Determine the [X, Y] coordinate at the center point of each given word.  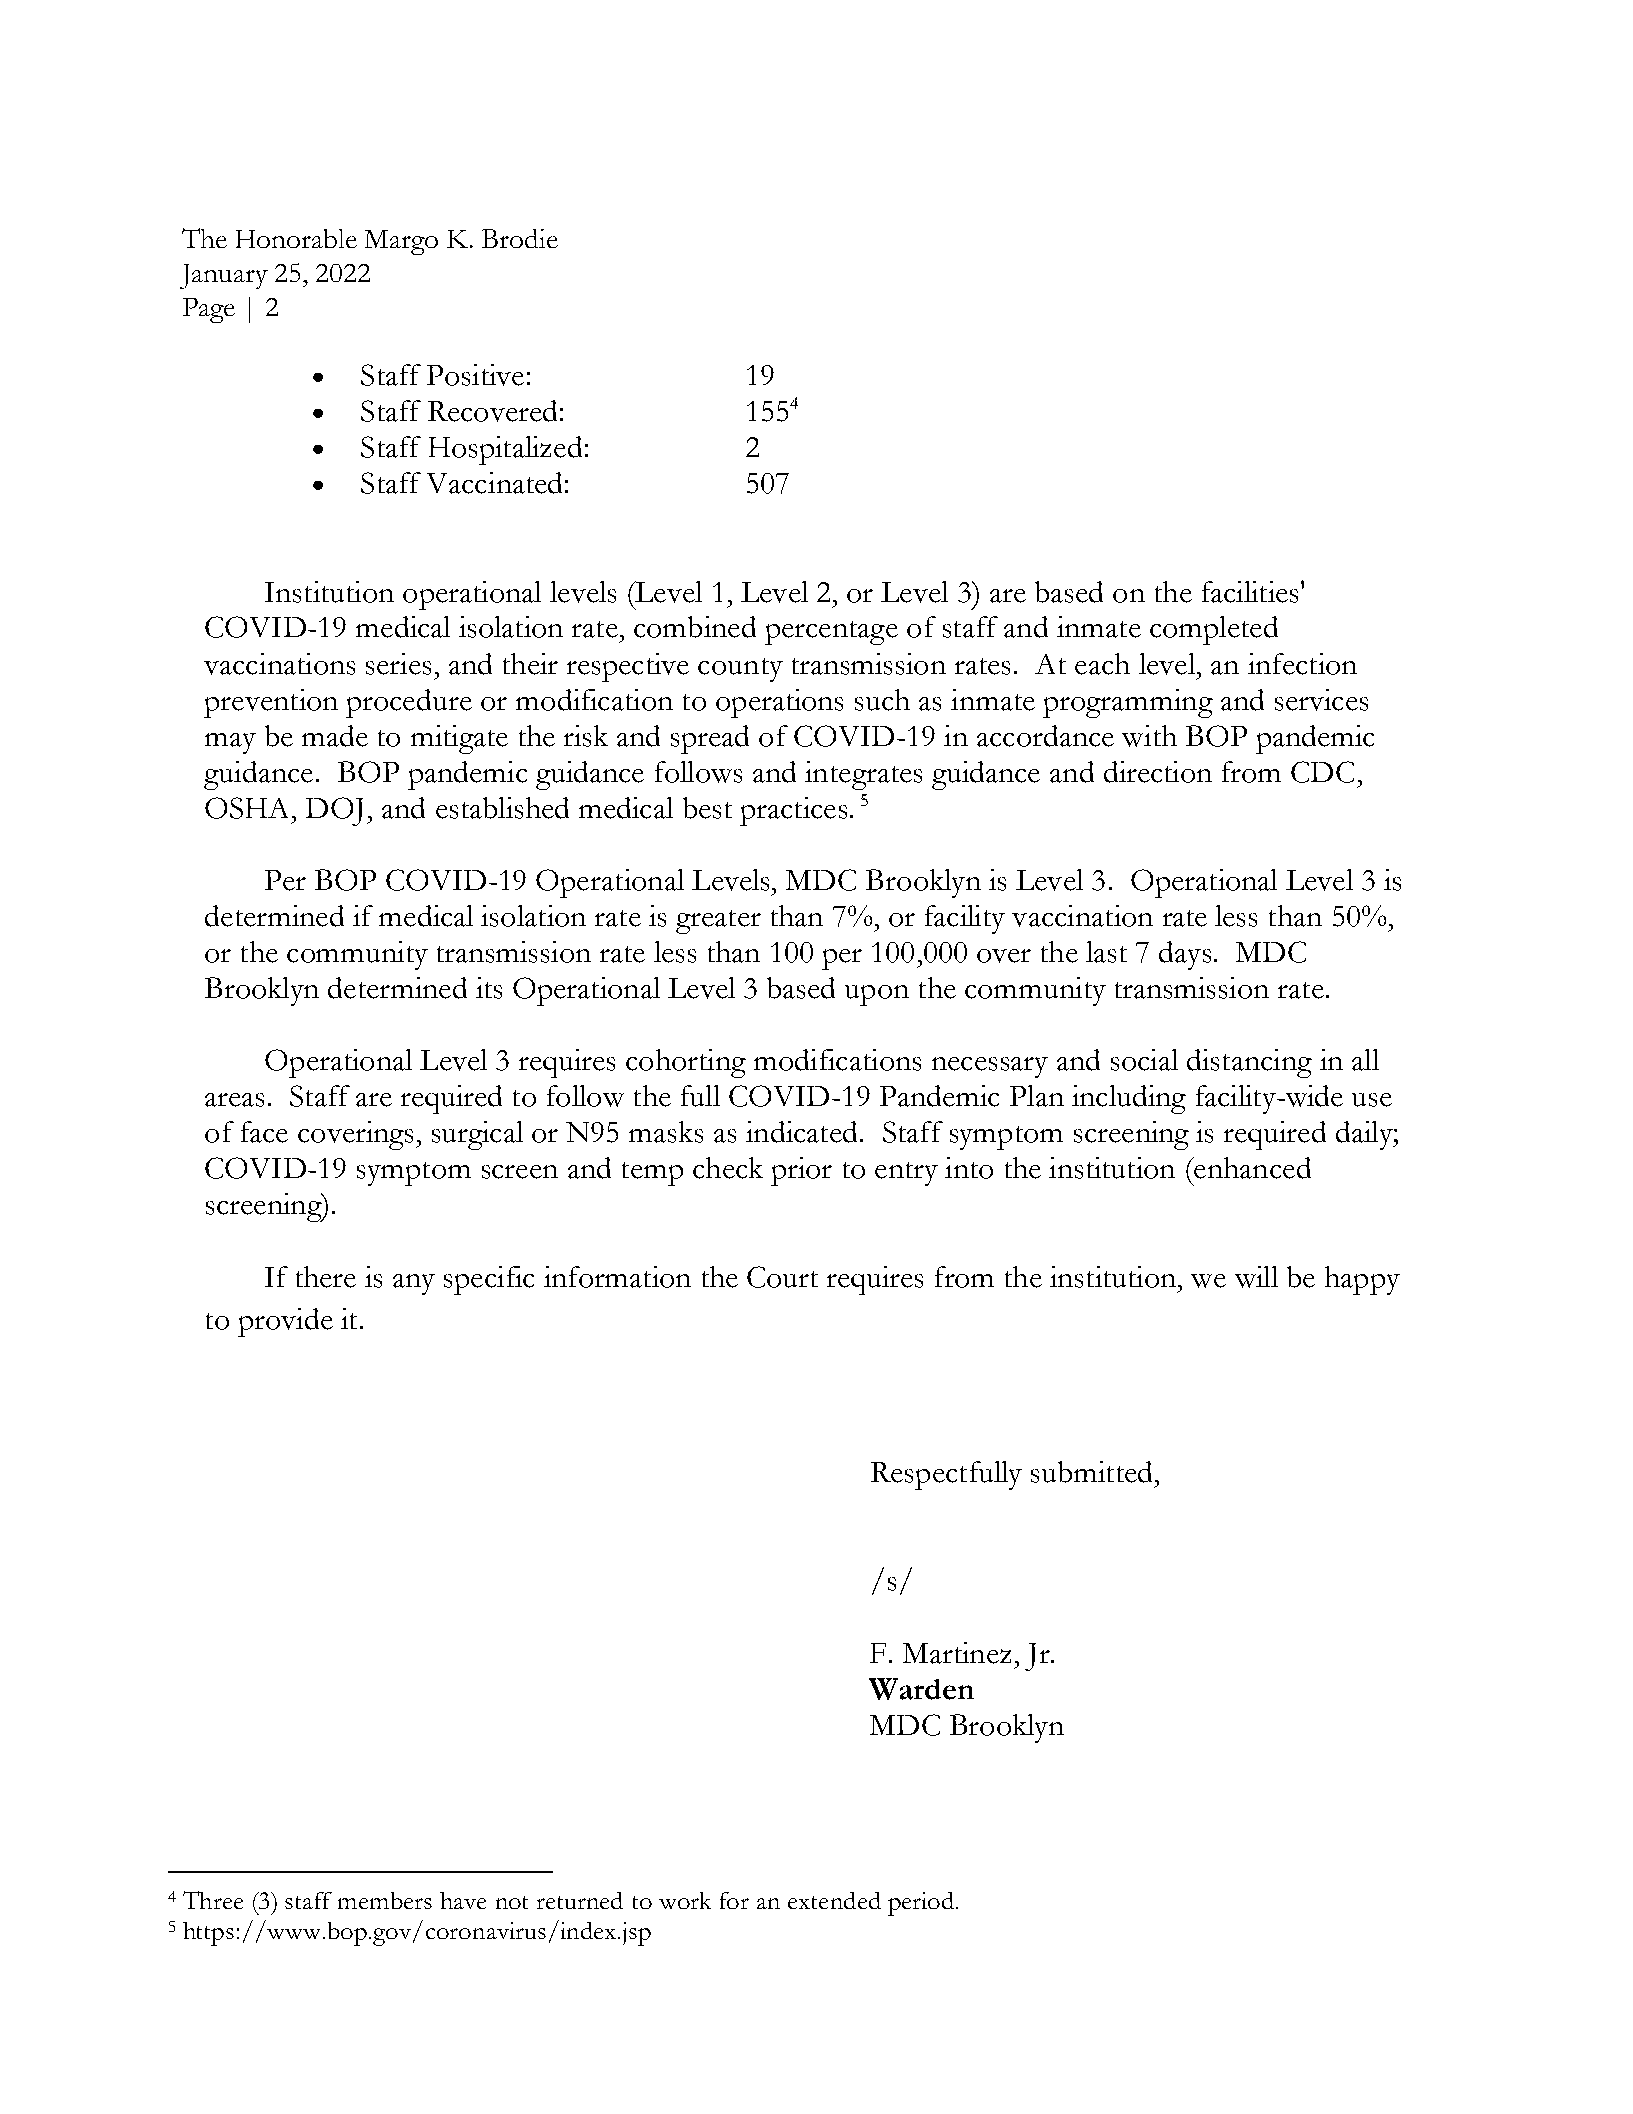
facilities [1250, 592]
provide [285, 1322]
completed [1214, 630]
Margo [401, 242]
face [264, 1132]
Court [782, 1277]
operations [779, 703]
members [385, 1900]
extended [834, 1900]
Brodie [520, 238]
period [921, 1904]
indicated [801, 1132]
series [398, 664]
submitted [1091, 1472]
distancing [1249, 1063]
